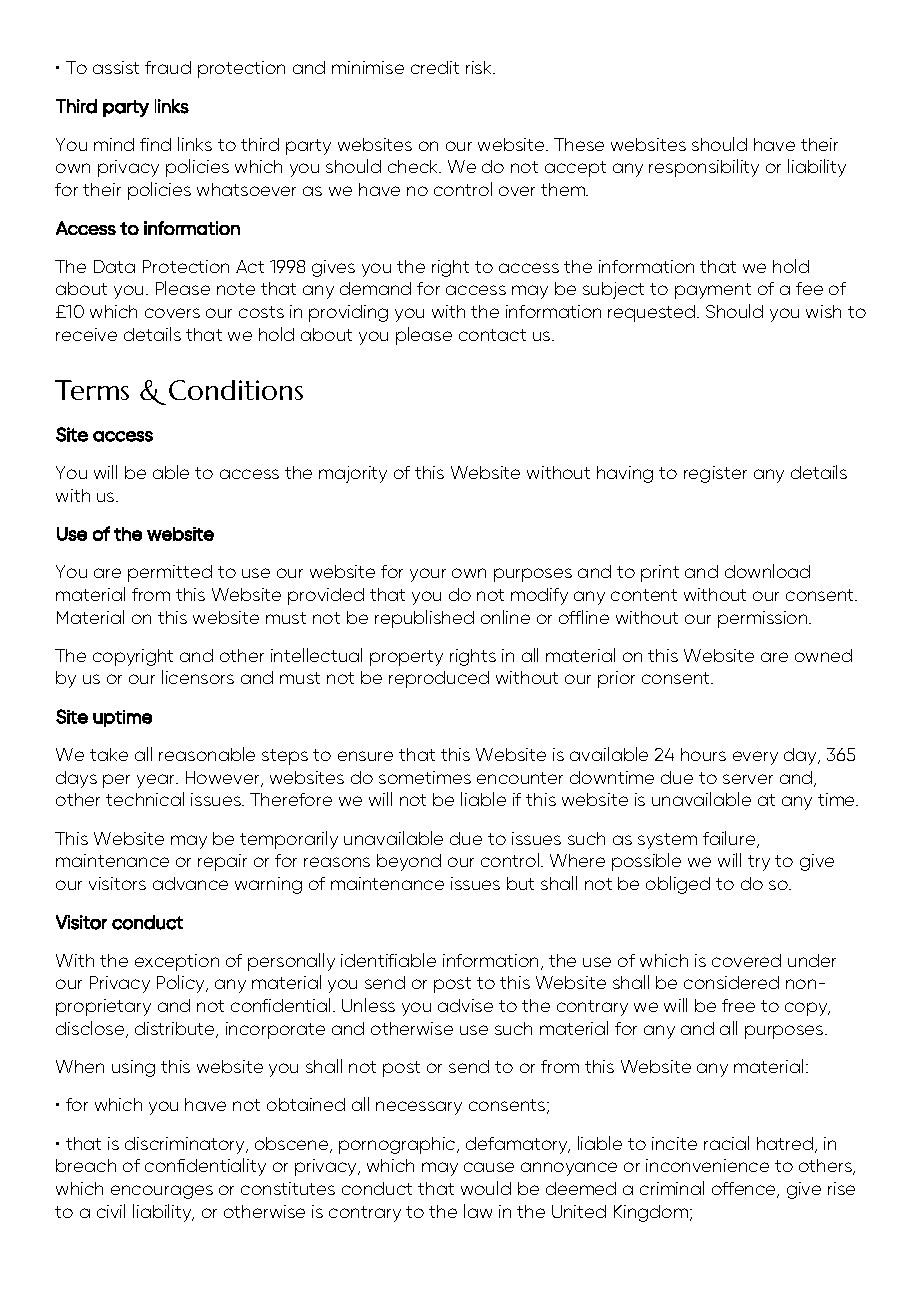 Image resolution: width=924 pixels, height=1308 pixels. Describe the element at coordinates (236, 390) in the document. I see `Conditions` at that location.
